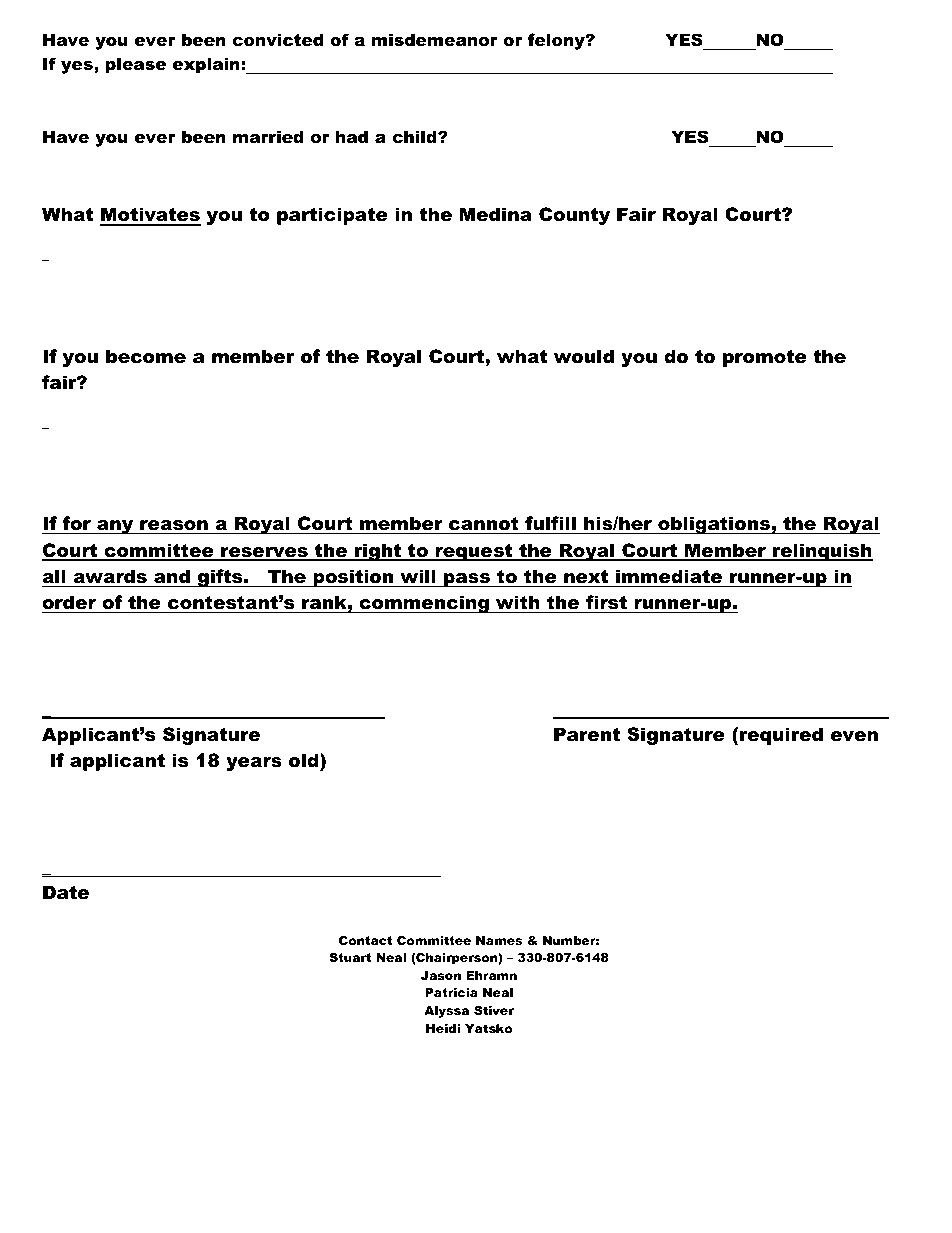  Describe the element at coordinates (174, 525) in the image. I see `reason` at that location.
